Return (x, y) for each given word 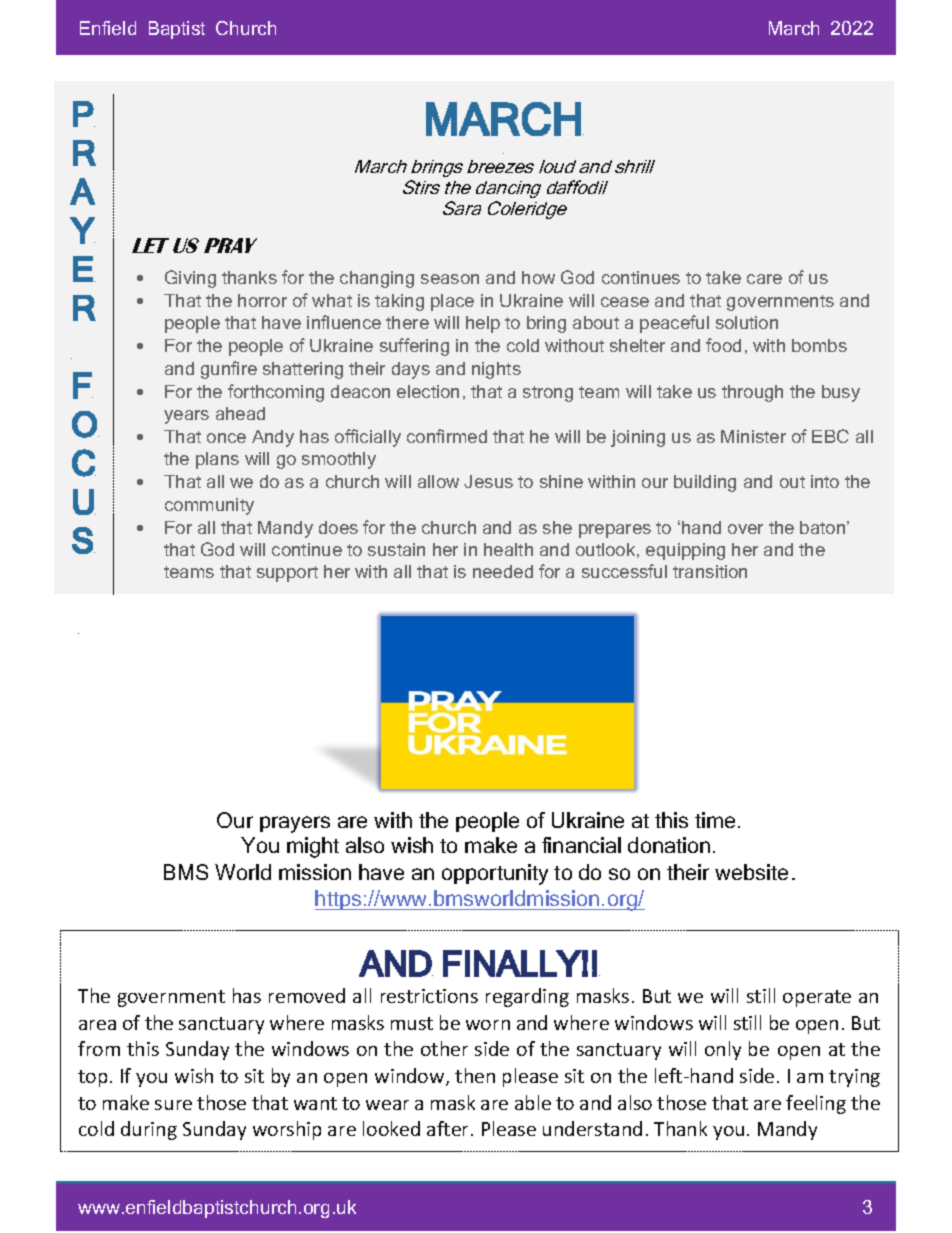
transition (710, 571)
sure (173, 1105)
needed (503, 571)
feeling (816, 1104)
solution (747, 322)
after (449, 1128)
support (287, 574)
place (452, 302)
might (313, 847)
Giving (190, 279)
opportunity (495, 874)
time (715, 820)
